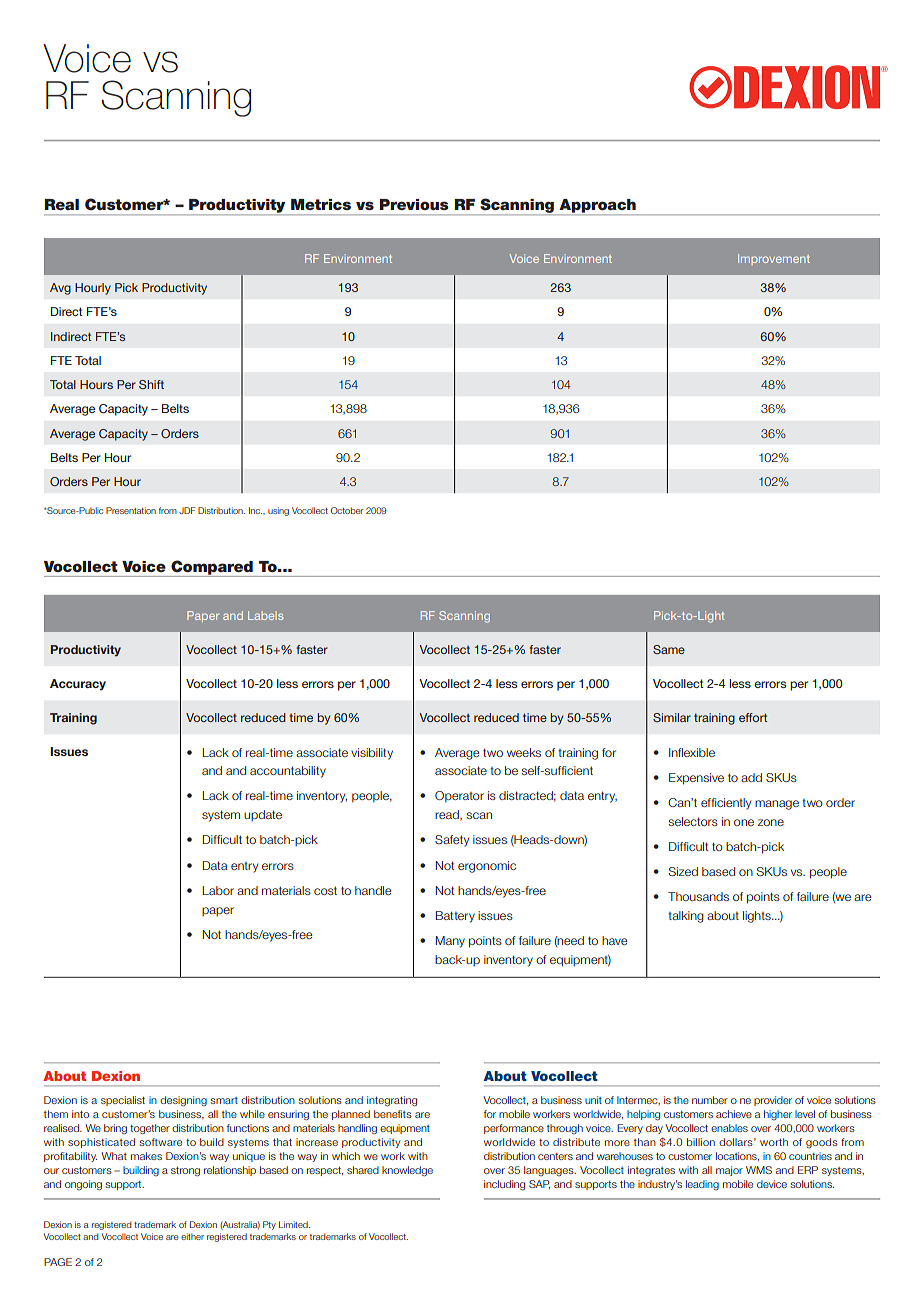 The height and width of the screenshot is (1308, 924). Describe the element at coordinates (455, 917) in the screenshot. I see `Battery` at that location.
